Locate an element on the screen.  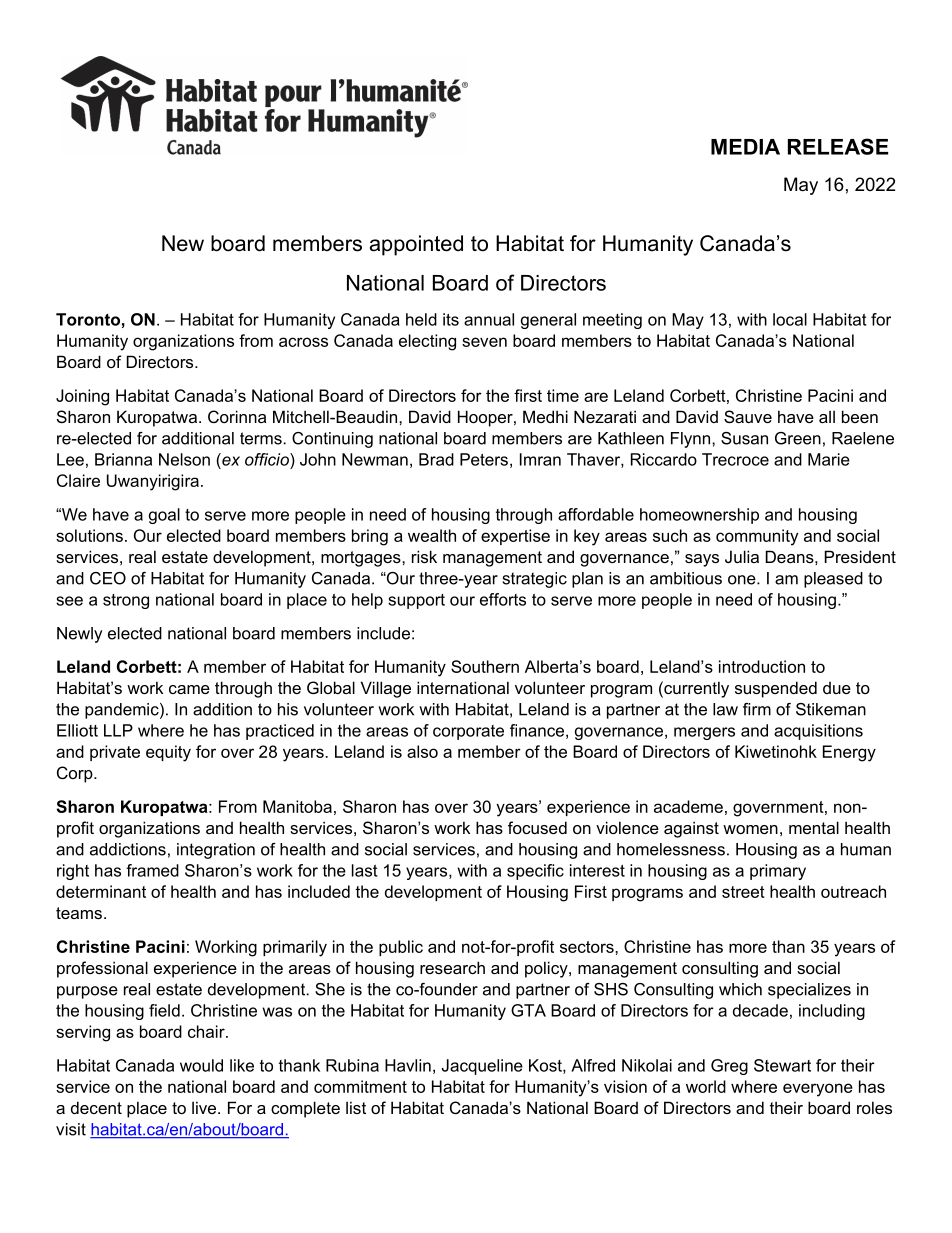
appointed is located at coordinates (416, 245).
